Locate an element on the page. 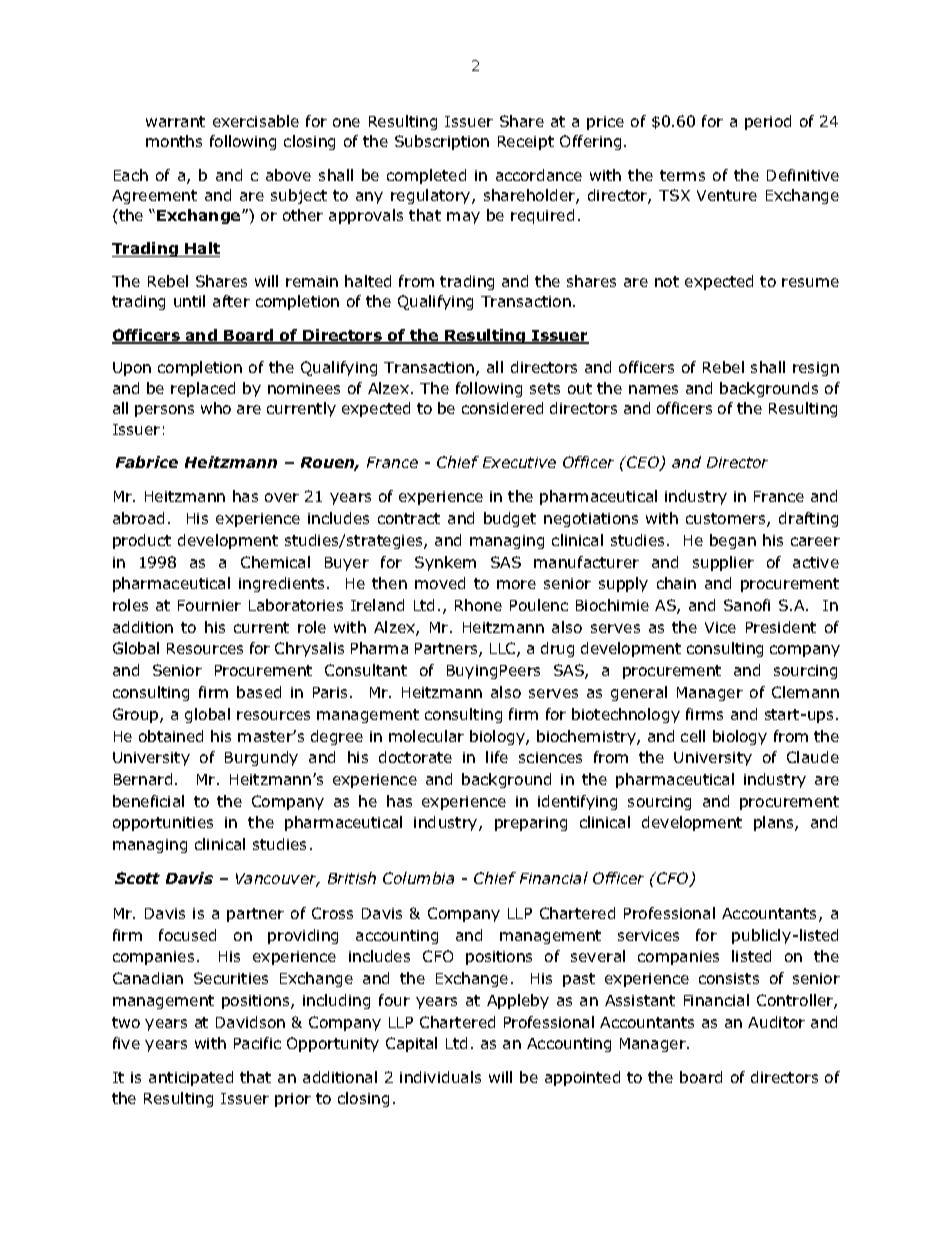 Image resolution: width=952 pixels, height=1233 pixels. anticipated is located at coordinates (191, 1078).
